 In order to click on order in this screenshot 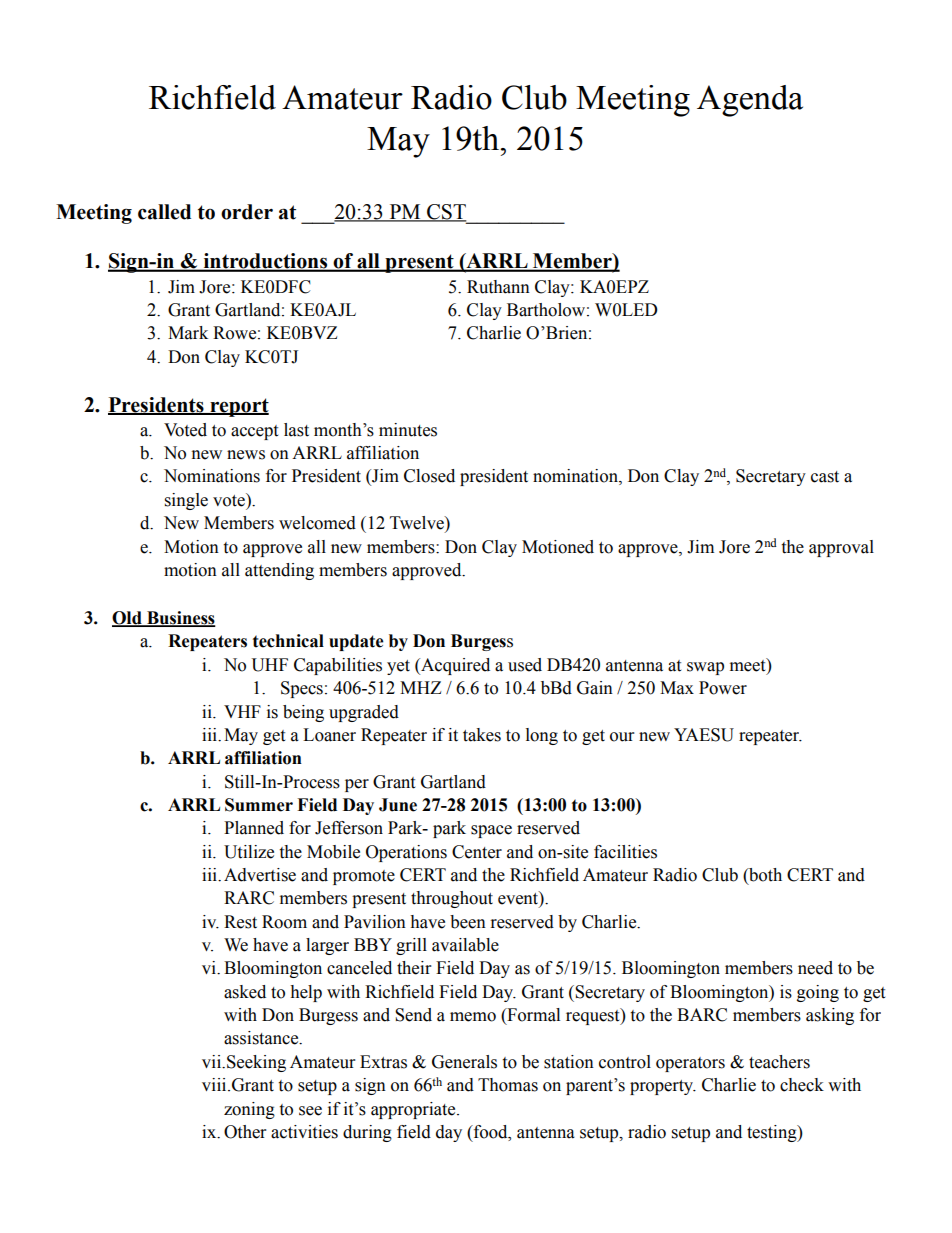, I will do `click(247, 212)`.
